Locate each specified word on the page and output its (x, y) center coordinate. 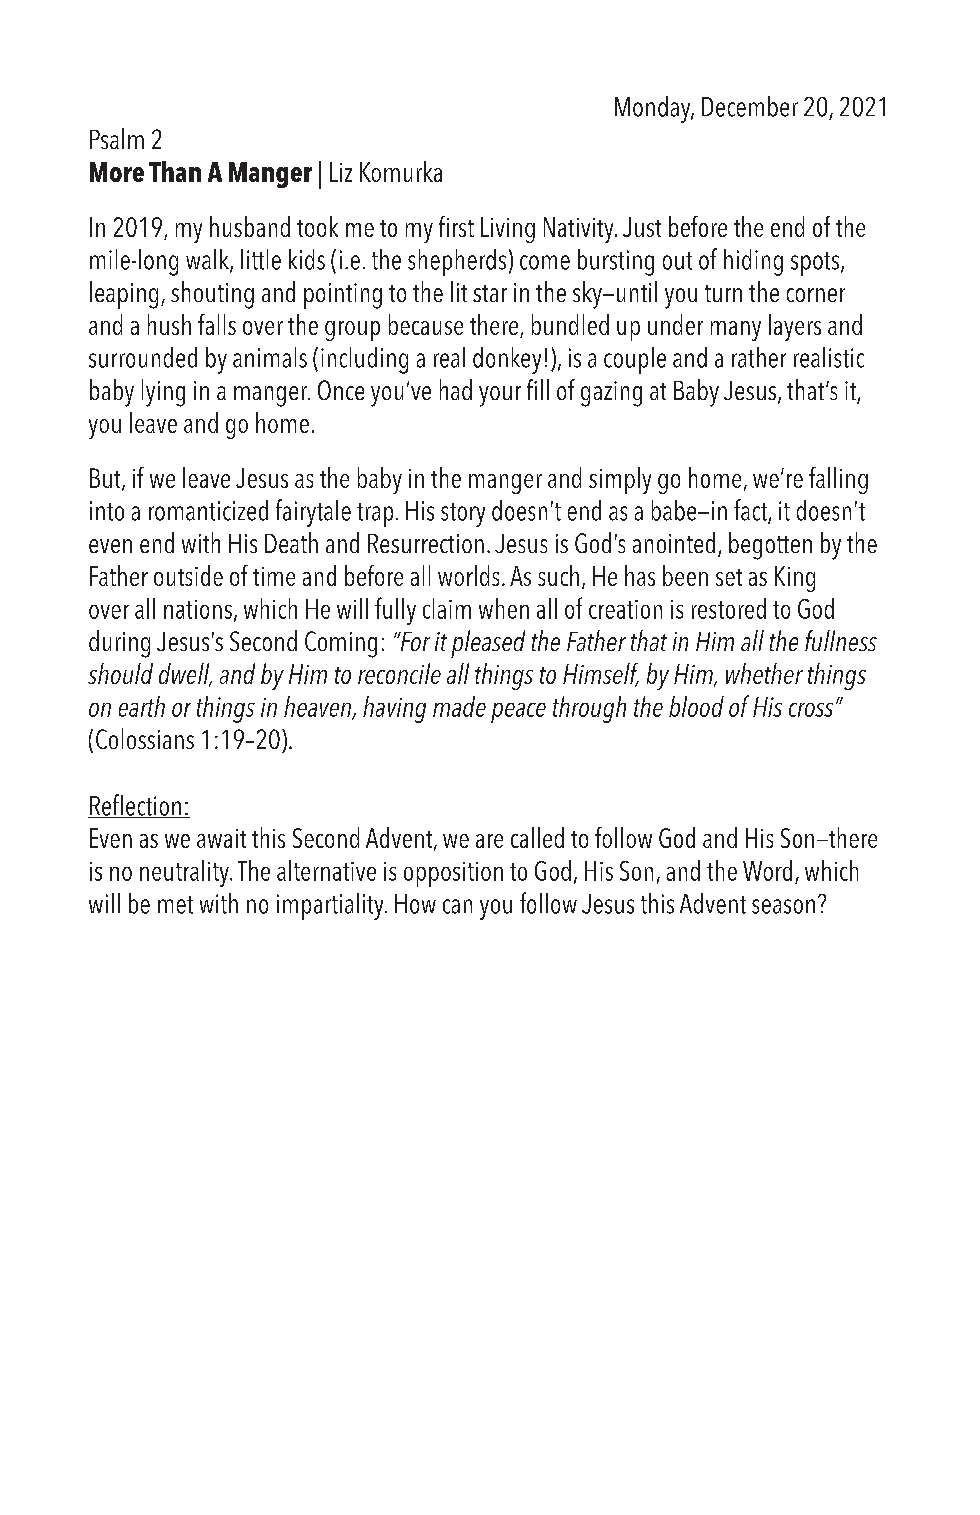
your (500, 396)
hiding (753, 262)
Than (175, 171)
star (490, 293)
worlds (468, 575)
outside (188, 575)
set (729, 577)
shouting (212, 295)
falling (838, 480)
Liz (341, 172)
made (459, 706)
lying (163, 393)
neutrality (185, 873)
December (750, 106)
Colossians (145, 738)
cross (811, 710)
